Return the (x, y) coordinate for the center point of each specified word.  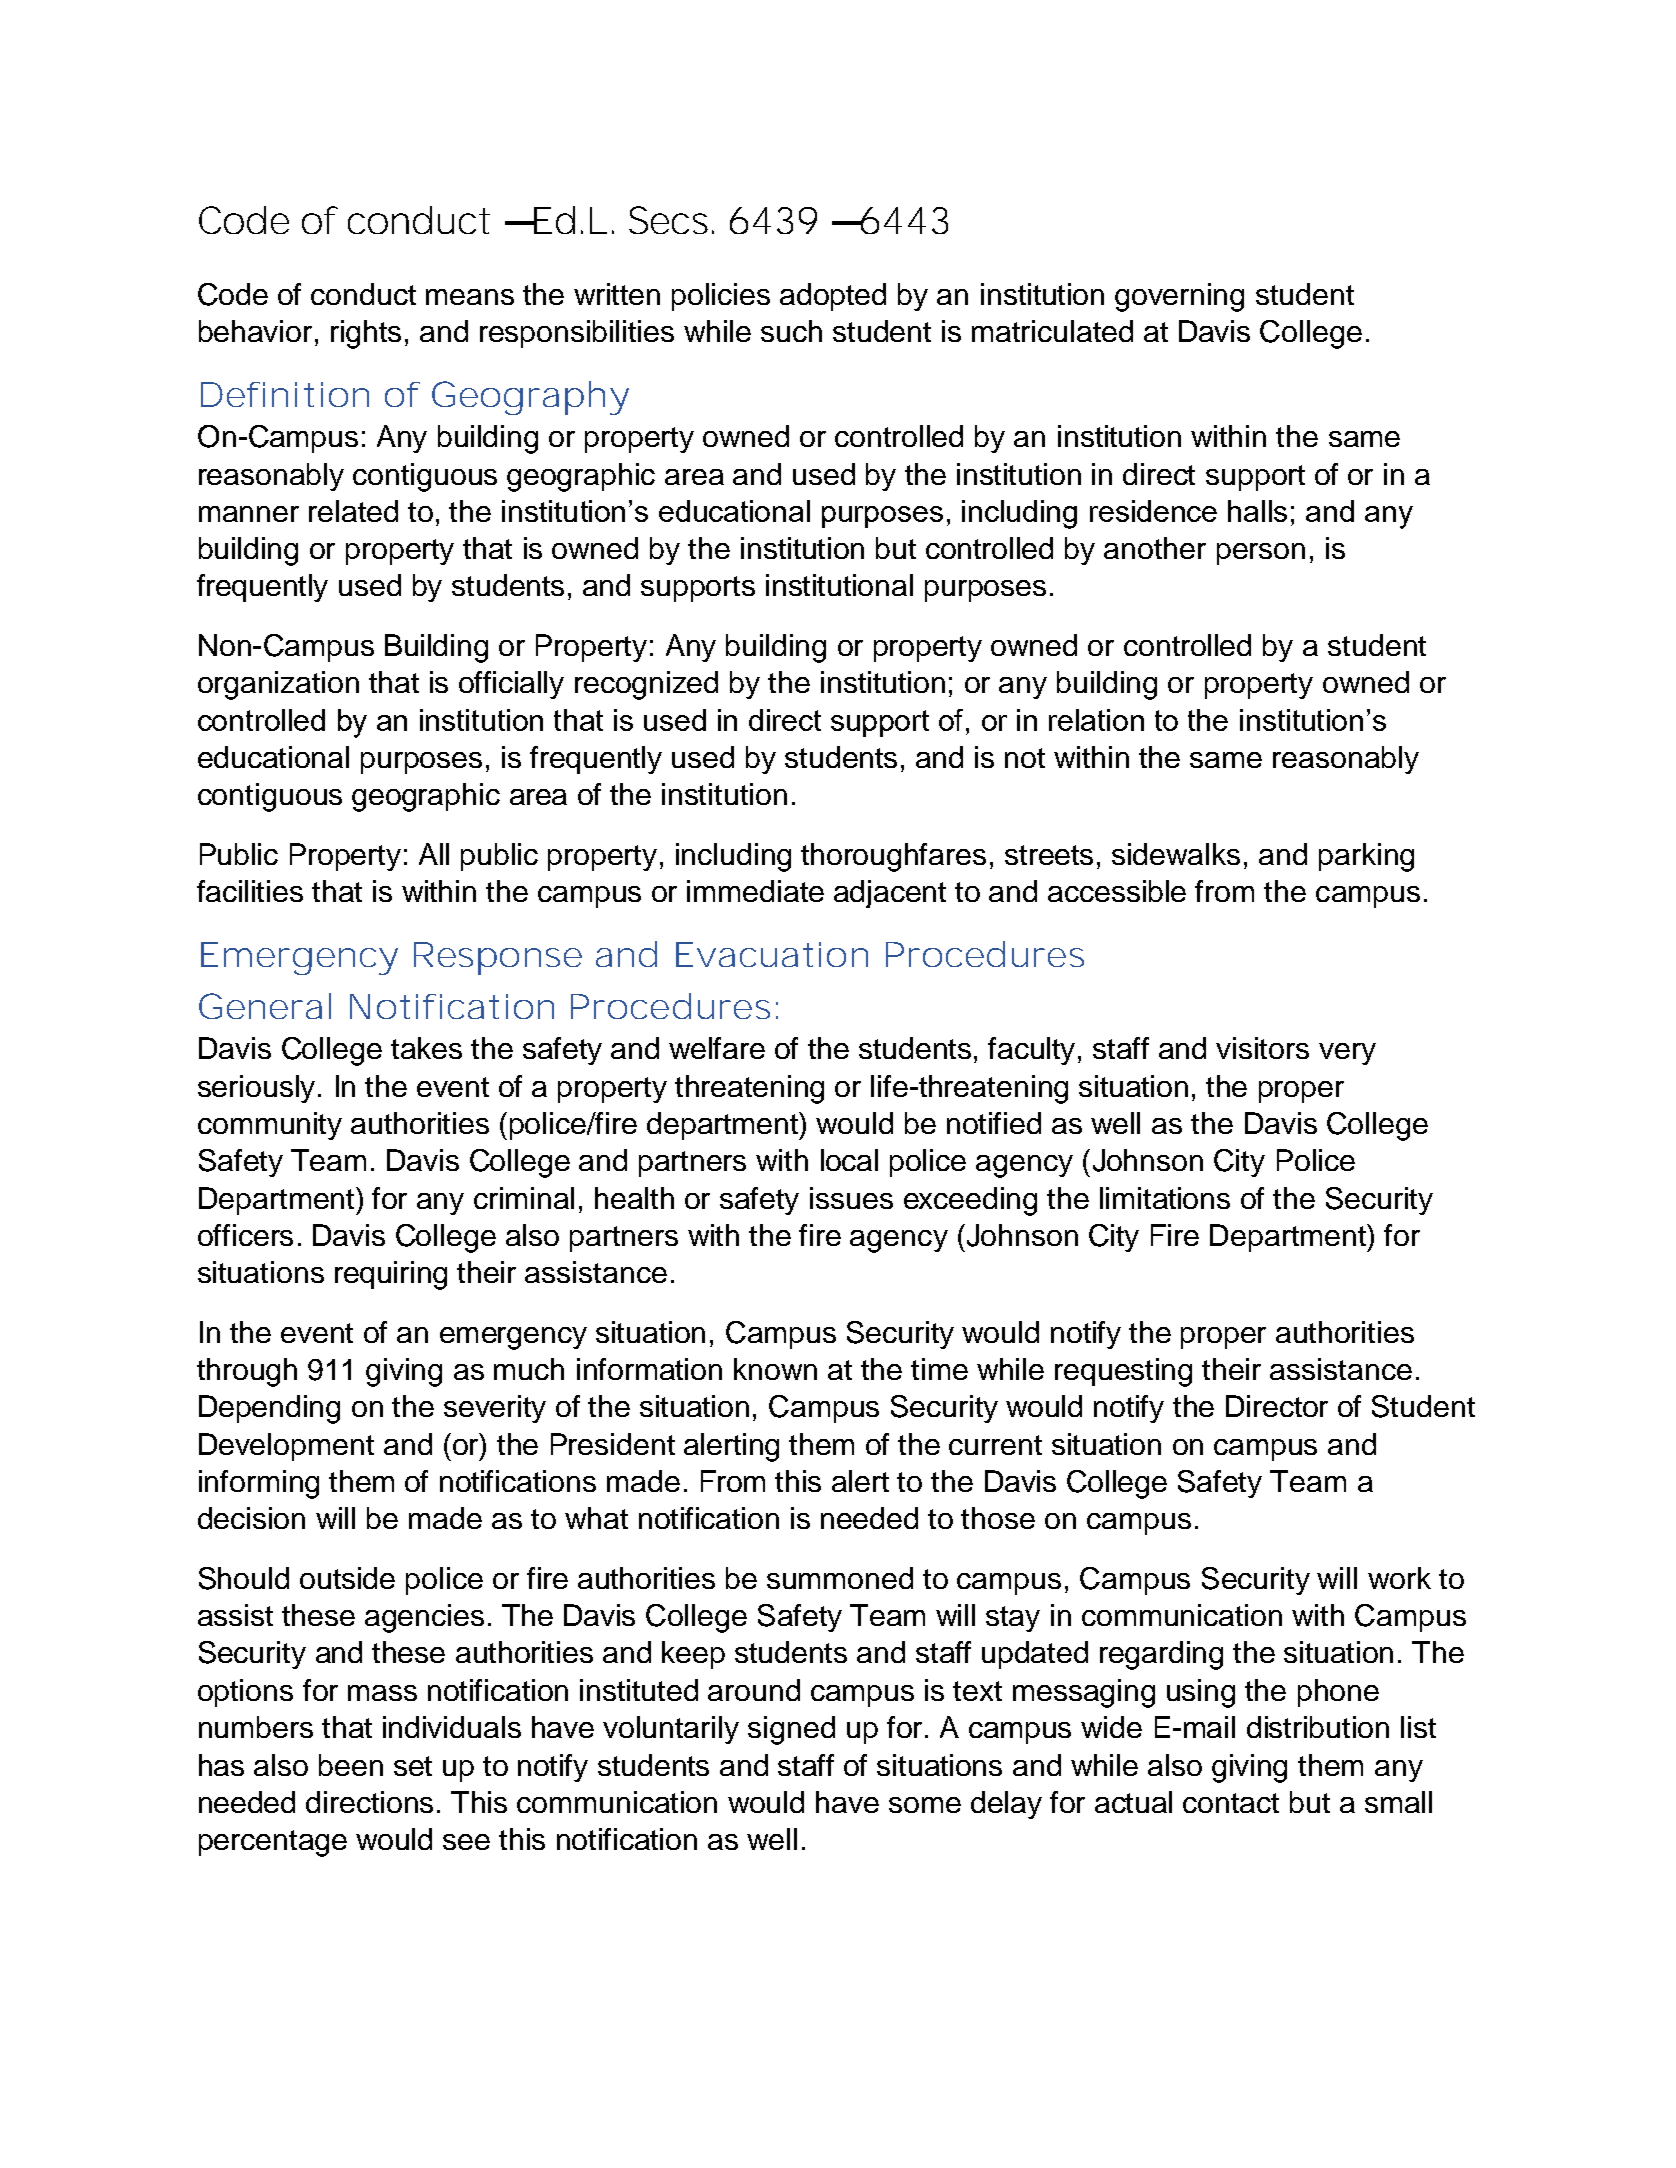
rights (366, 334)
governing (1179, 297)
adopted (833, 297)
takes (426, 1048)
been (351, 1765)
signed (791, 1730)
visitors (1262, 1048)
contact (1231, 1803)
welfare (717, 1048)
